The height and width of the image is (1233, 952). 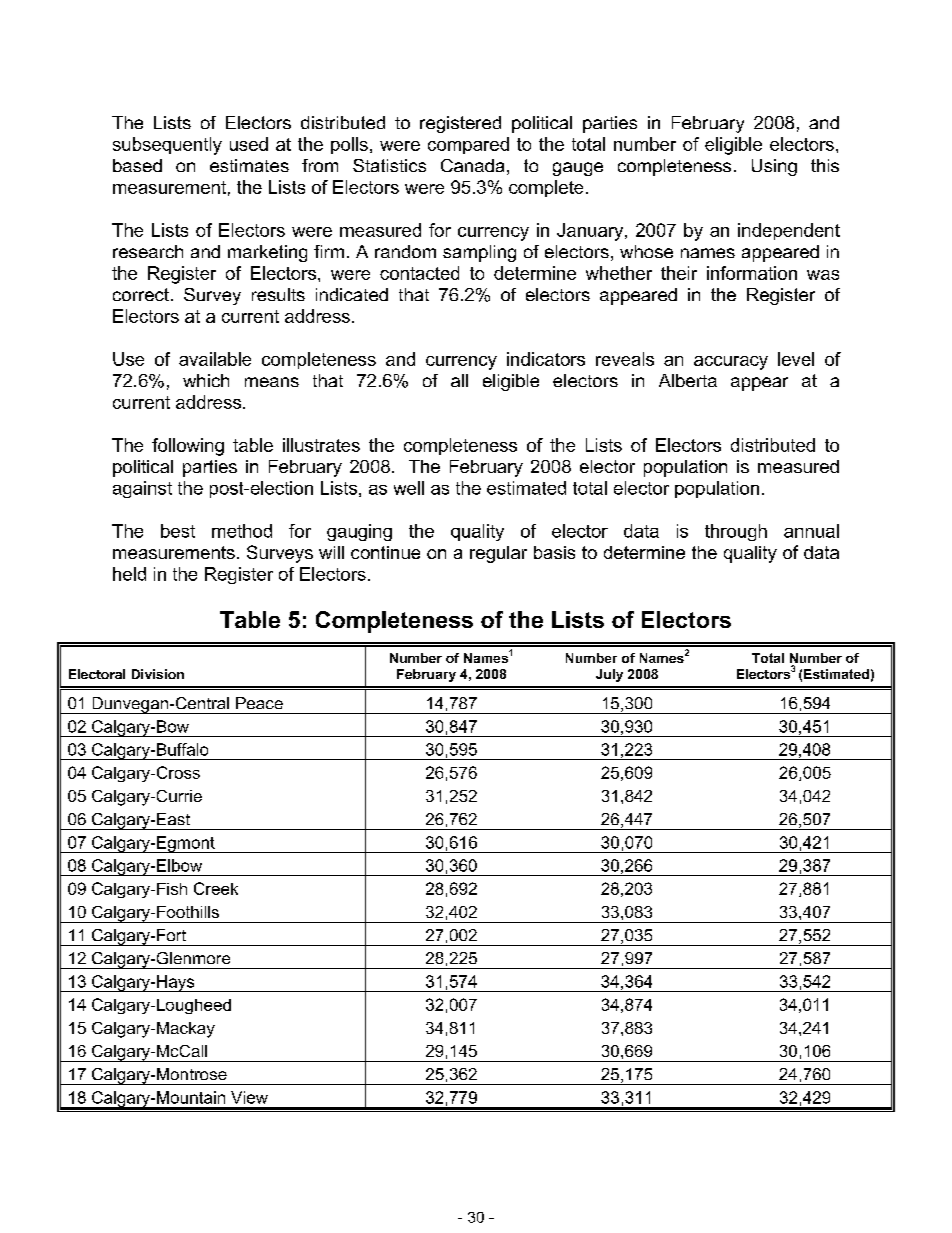 I want to click on Creek, so click(x=216, y=888).
